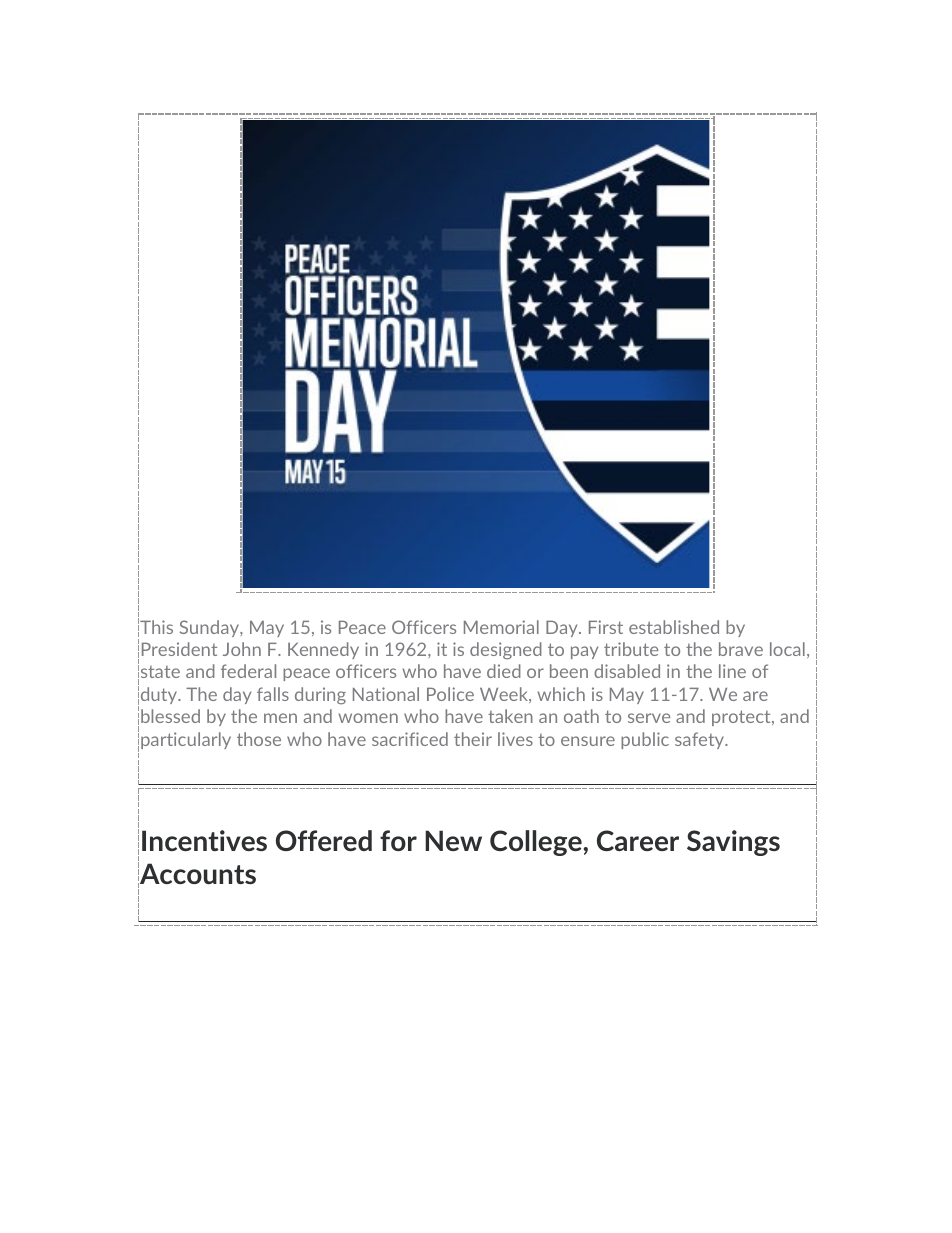 Image resolution: width=952 pixels, height=1233 pixels. Describe the element at coordinates (501, 627) in the document. I see `Memorial` at that location.
